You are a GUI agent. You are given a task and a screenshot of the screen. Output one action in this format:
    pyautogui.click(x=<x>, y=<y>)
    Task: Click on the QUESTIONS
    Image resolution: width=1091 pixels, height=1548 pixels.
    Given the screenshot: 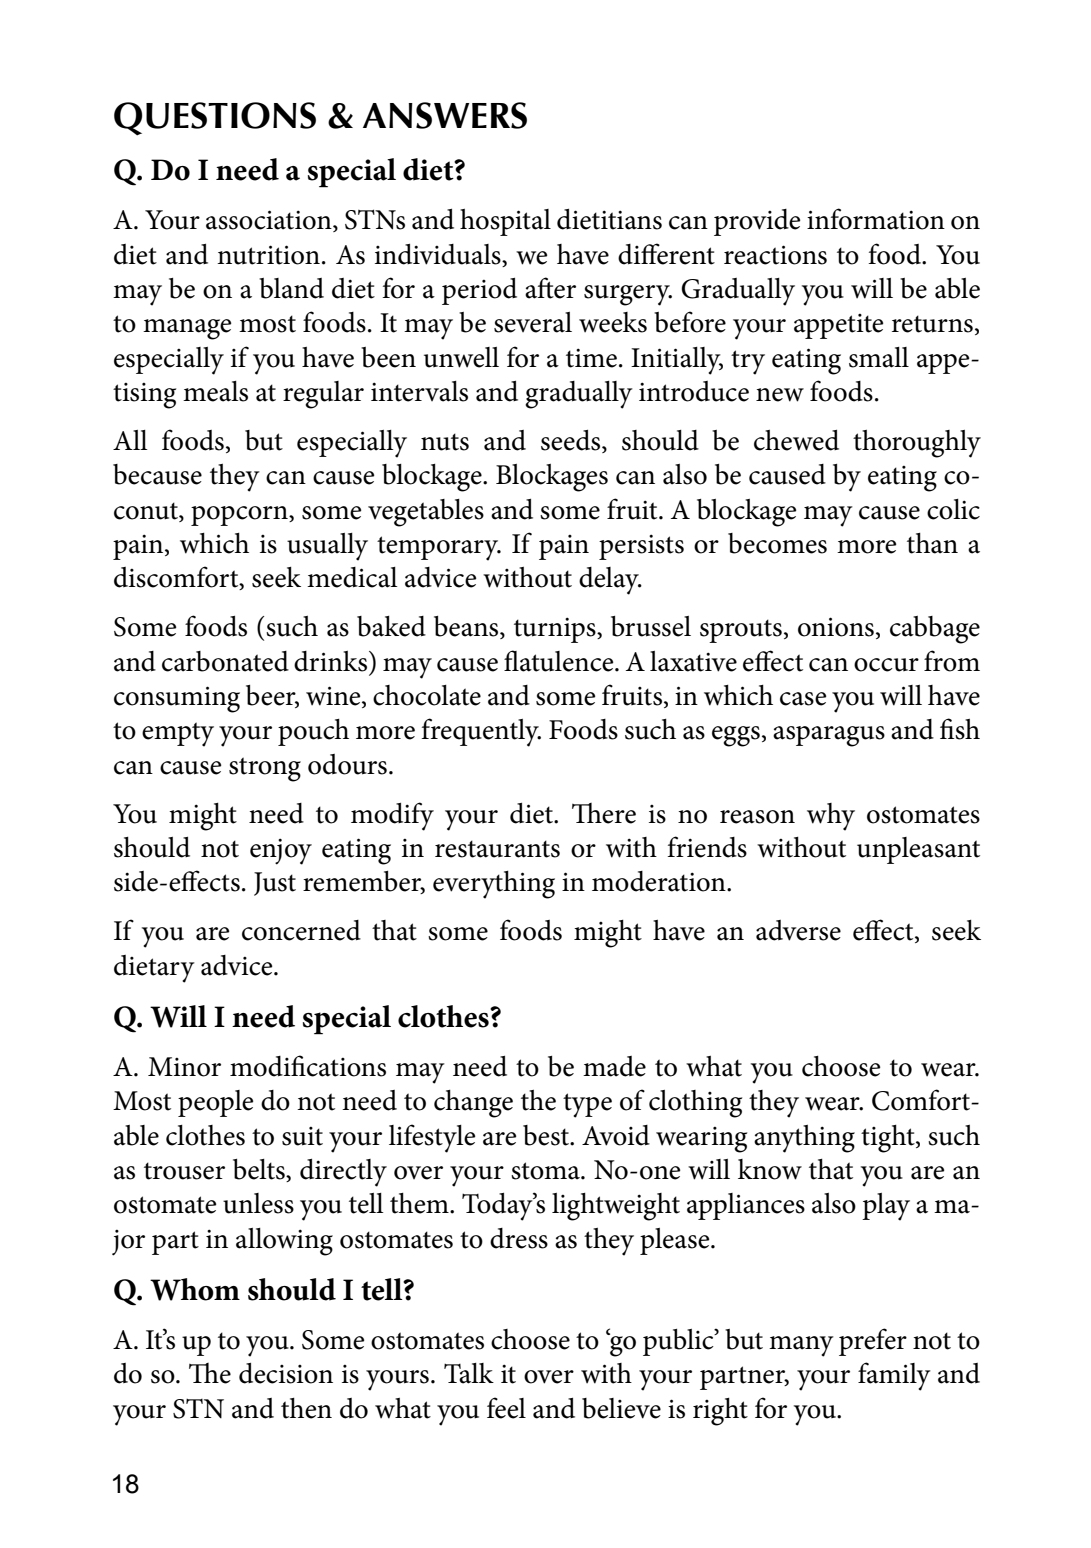 What is the action you would take?
    pyautogui.click(x=215, y=119)
